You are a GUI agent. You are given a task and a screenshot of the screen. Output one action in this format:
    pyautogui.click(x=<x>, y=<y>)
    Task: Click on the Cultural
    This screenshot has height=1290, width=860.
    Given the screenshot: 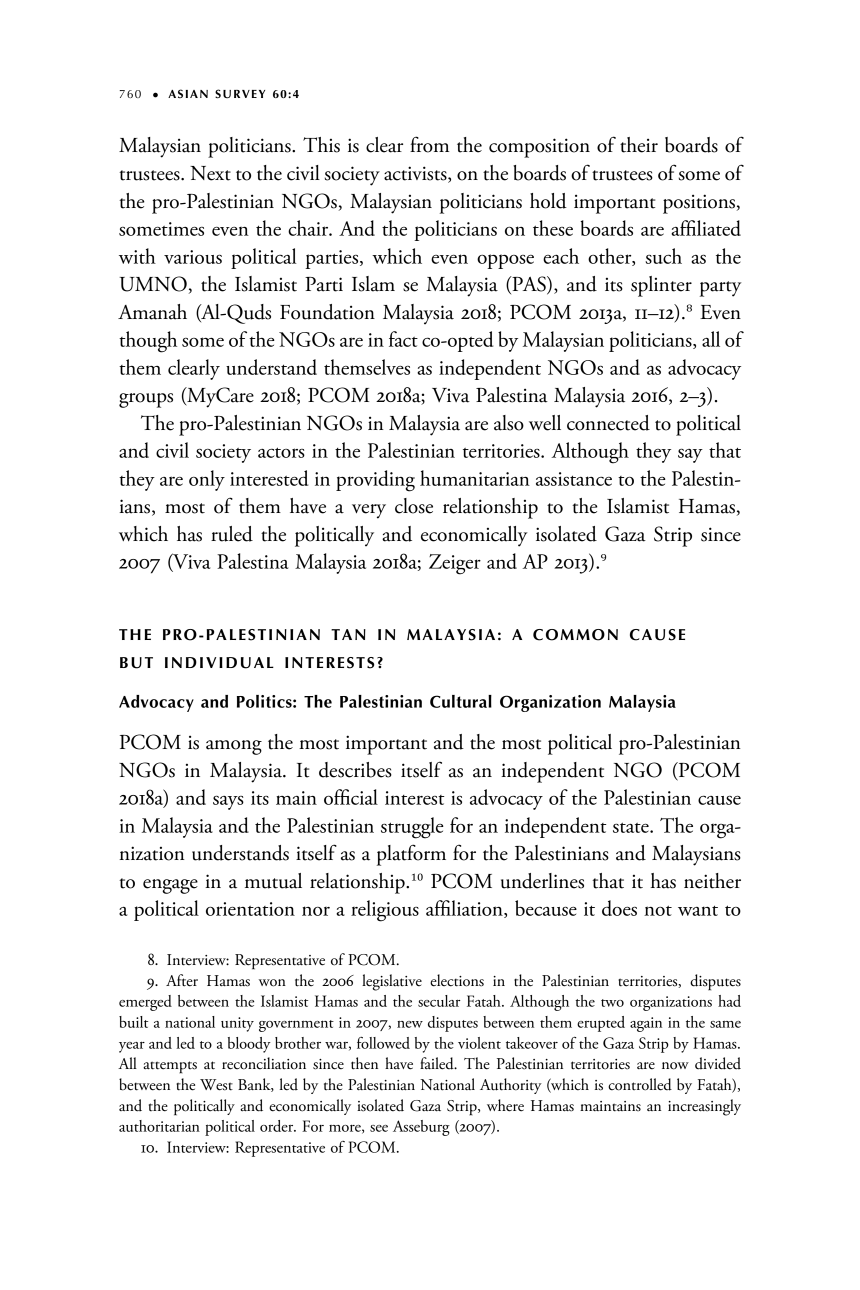 What is the action you would take?
    pyautogui.click(x=461, y=701)
